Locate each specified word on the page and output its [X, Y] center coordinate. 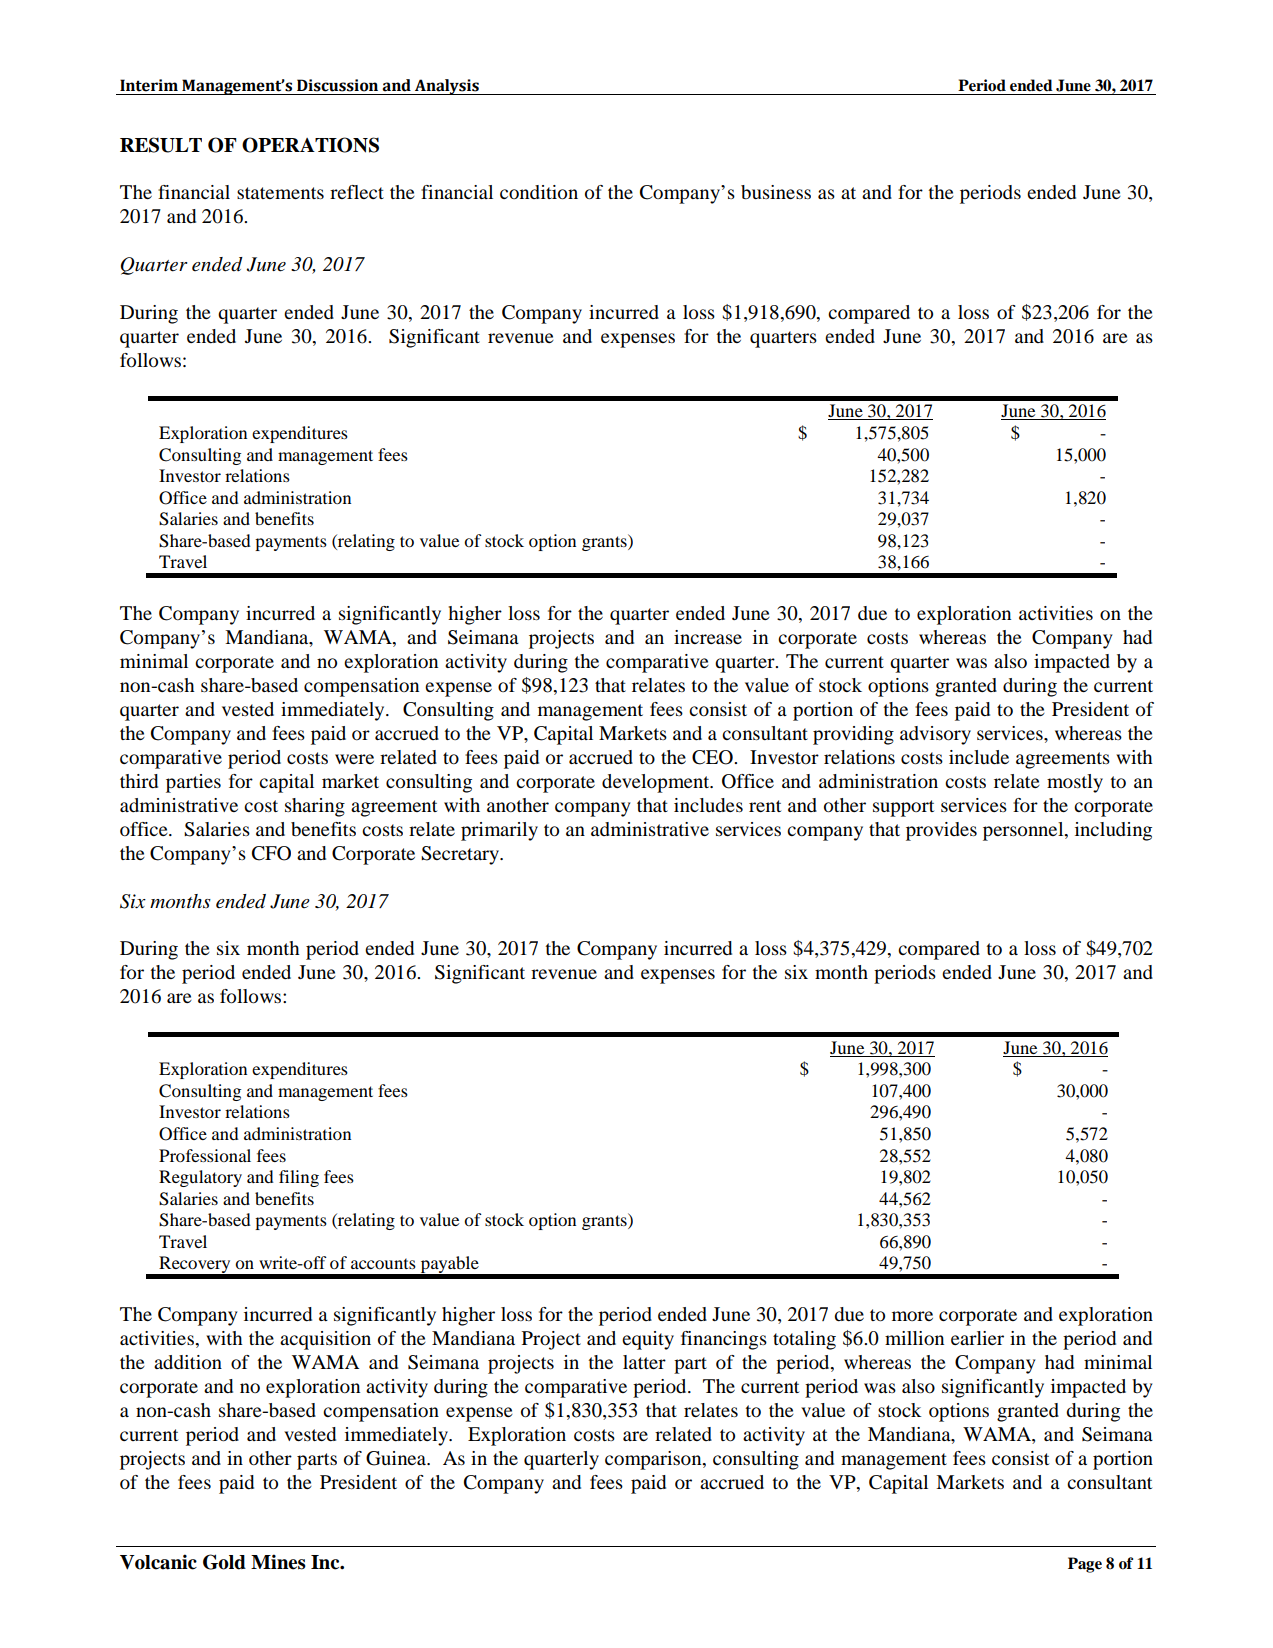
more [912, 1316]
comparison [654, 1460]
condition [539, 192]
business [776, 192]
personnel [1024, 831]
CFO [271, 853]
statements [280, 193]
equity [648, 1340]
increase [708, 637]
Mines [278, 1562]
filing [299, 1178]
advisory [935, 735]
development [657, 783]
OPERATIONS [310, 145]
